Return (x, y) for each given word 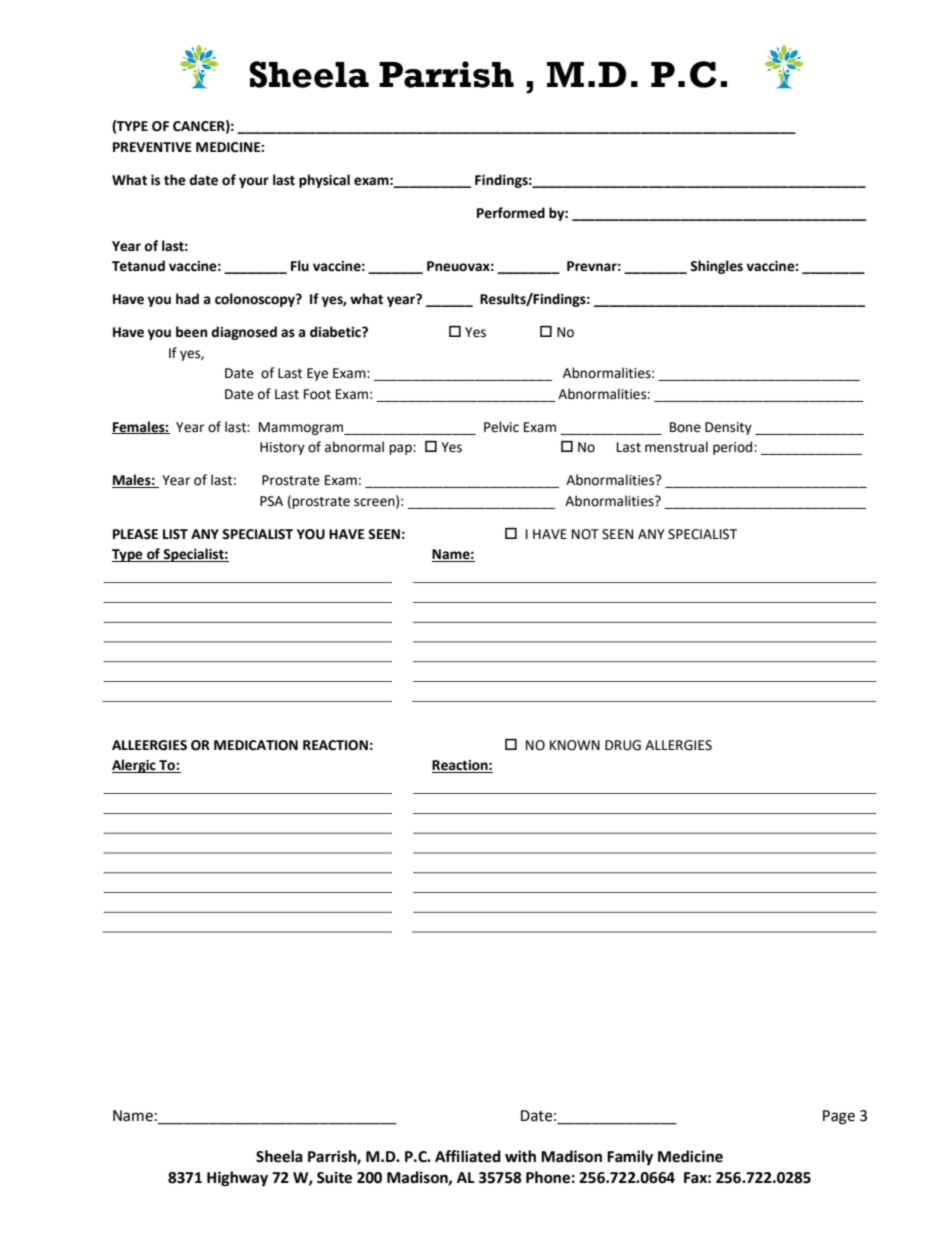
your (254, 182)
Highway (237, 1179)
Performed (511, 213)
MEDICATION (256, 745)
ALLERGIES (678, 745)
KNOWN (575, 745)
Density (728, 428)
